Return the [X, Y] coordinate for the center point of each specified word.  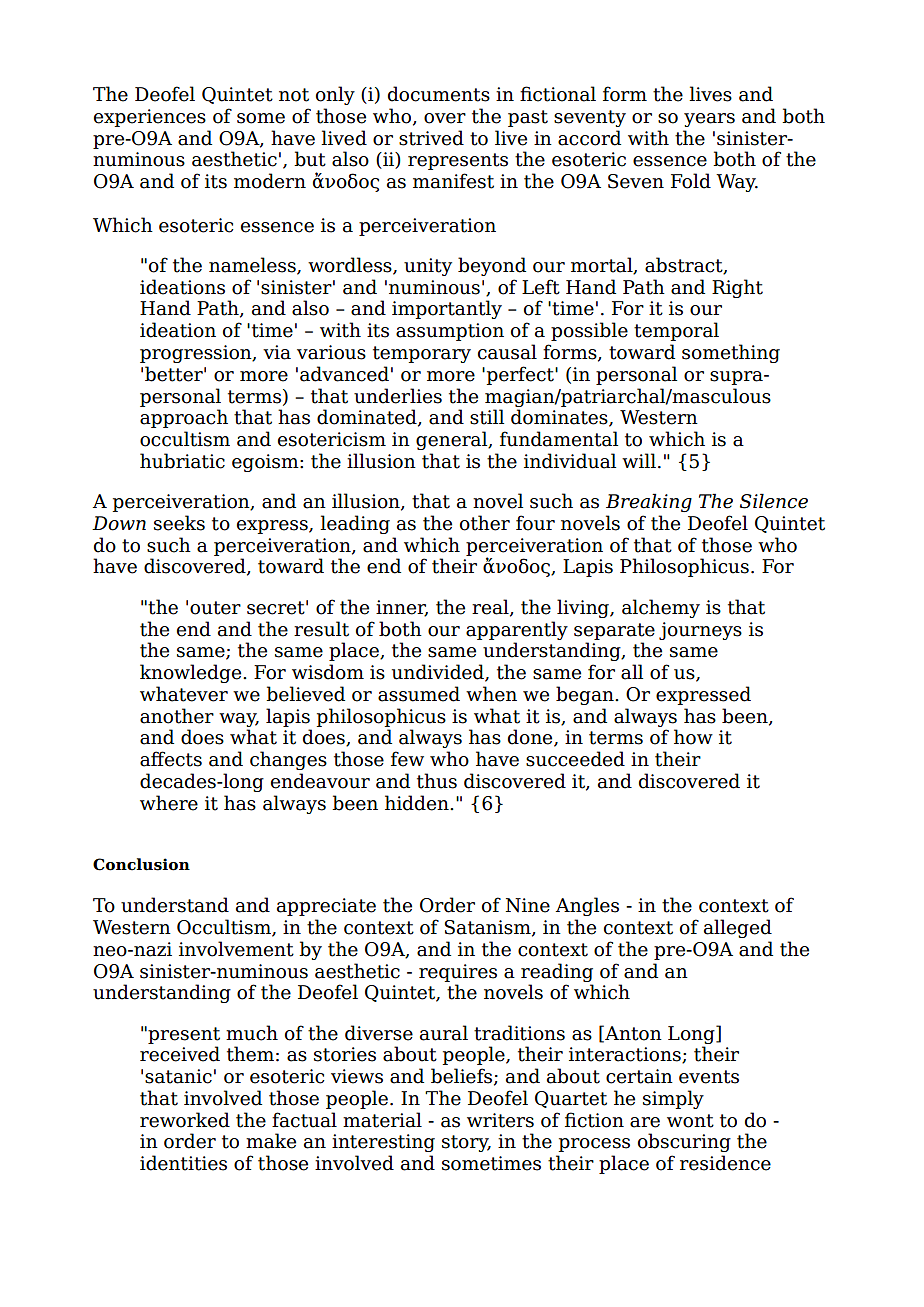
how [693, 737]
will [639, 460]
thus [437, 781]
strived [431, 138]
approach [184, 418]
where [169, 803]
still [487, 417]
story [466, 1143]
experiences [150, 118]
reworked [185, 1120]
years [709, 120]
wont [690, 1121]
